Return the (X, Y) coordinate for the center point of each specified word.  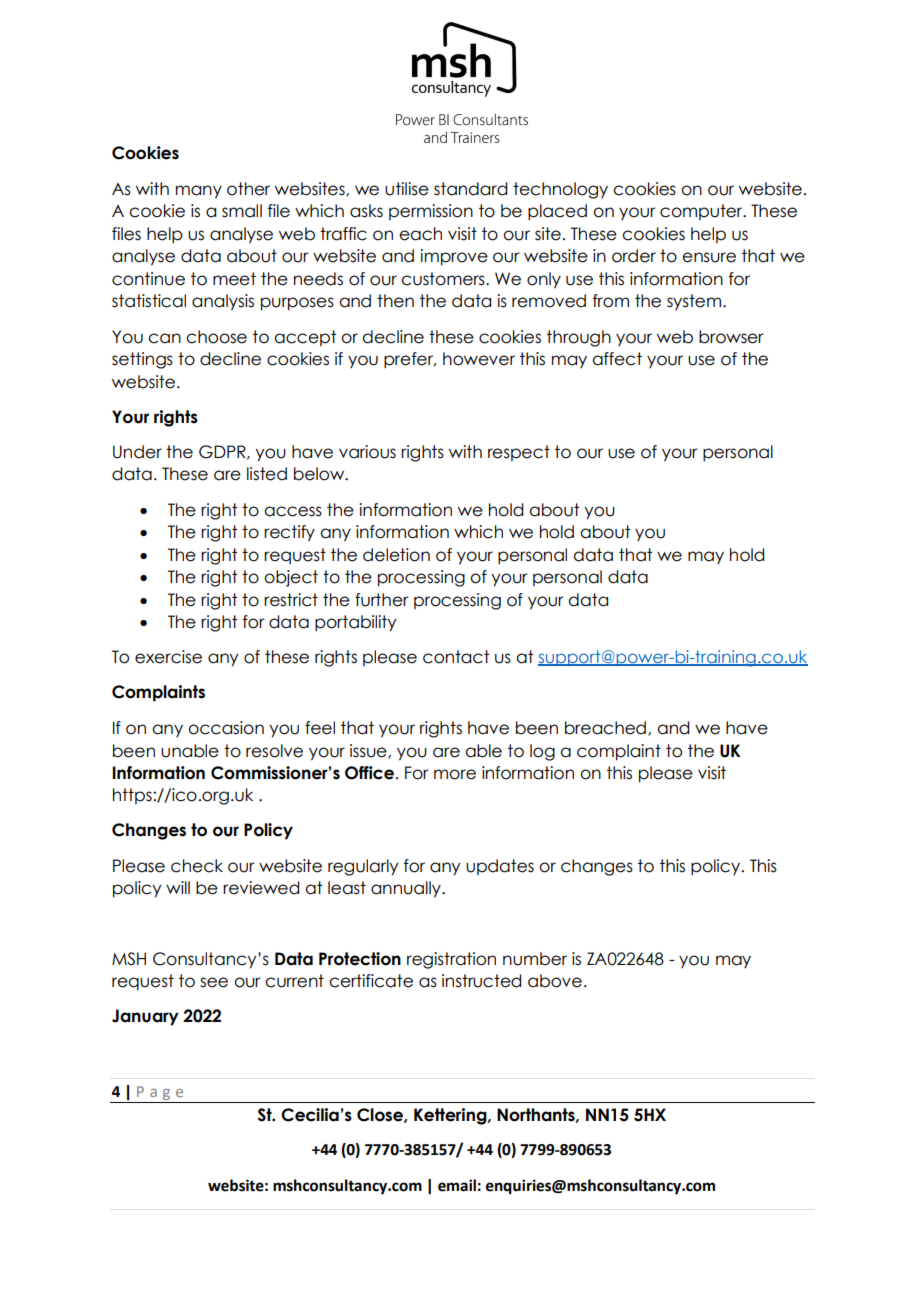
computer (702, 212)
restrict (291, 600)
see (214, 982)
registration (451, 960)
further (382, 600)
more (455, 774)
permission (431, 212)
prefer (410, 360)
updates (500, 867)
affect (617, 359)
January (145, 1017)
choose (216, 337)
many (199, 192)
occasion (226, 728)
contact (456, 657)
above (555, 981)
